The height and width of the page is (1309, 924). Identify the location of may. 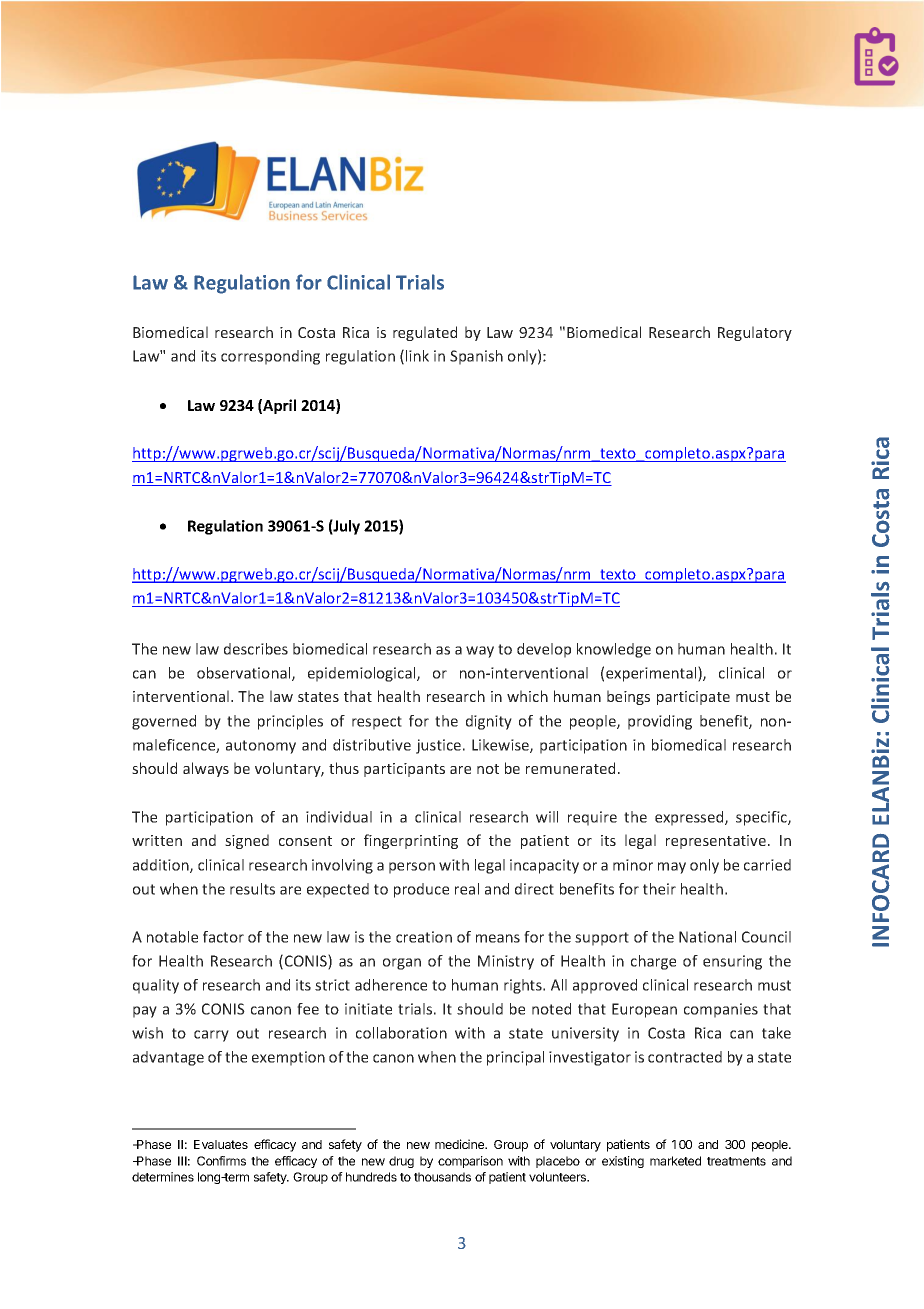
(672, 868).
